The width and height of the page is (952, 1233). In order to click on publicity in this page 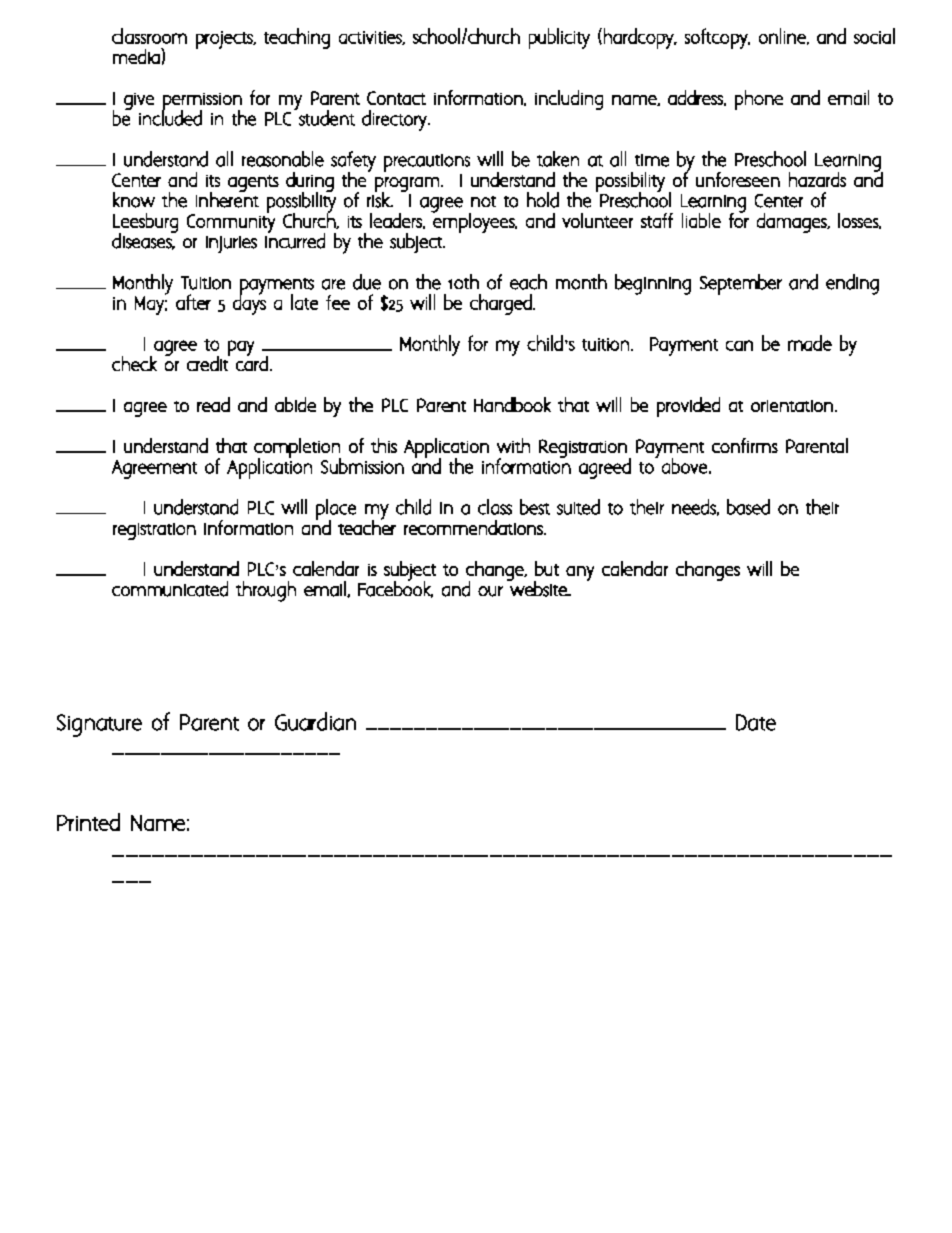, I will do `click(559, 38)`.
